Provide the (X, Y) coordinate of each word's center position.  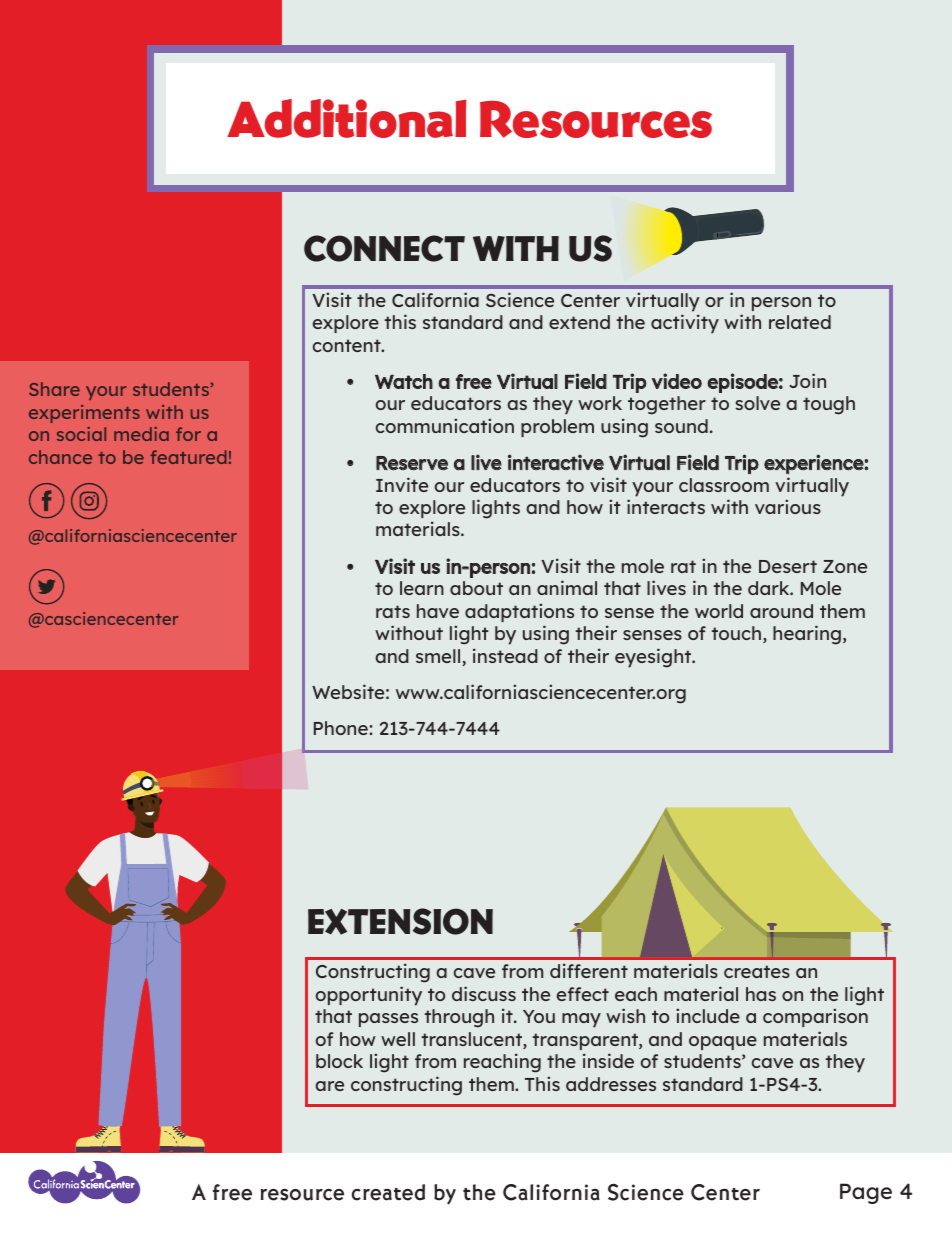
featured (189, 457)
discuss (484, 993)
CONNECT (384, 248)
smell (439, 657)
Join (807, 380)
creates (757, 971)
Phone (342, 728)
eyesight (654, 658)
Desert (788, 566)
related (800, 322)
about (476, 588)
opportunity (369, 996)
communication (445, 425)
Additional (347, 118)
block (339, 1061)
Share (54, 389)
